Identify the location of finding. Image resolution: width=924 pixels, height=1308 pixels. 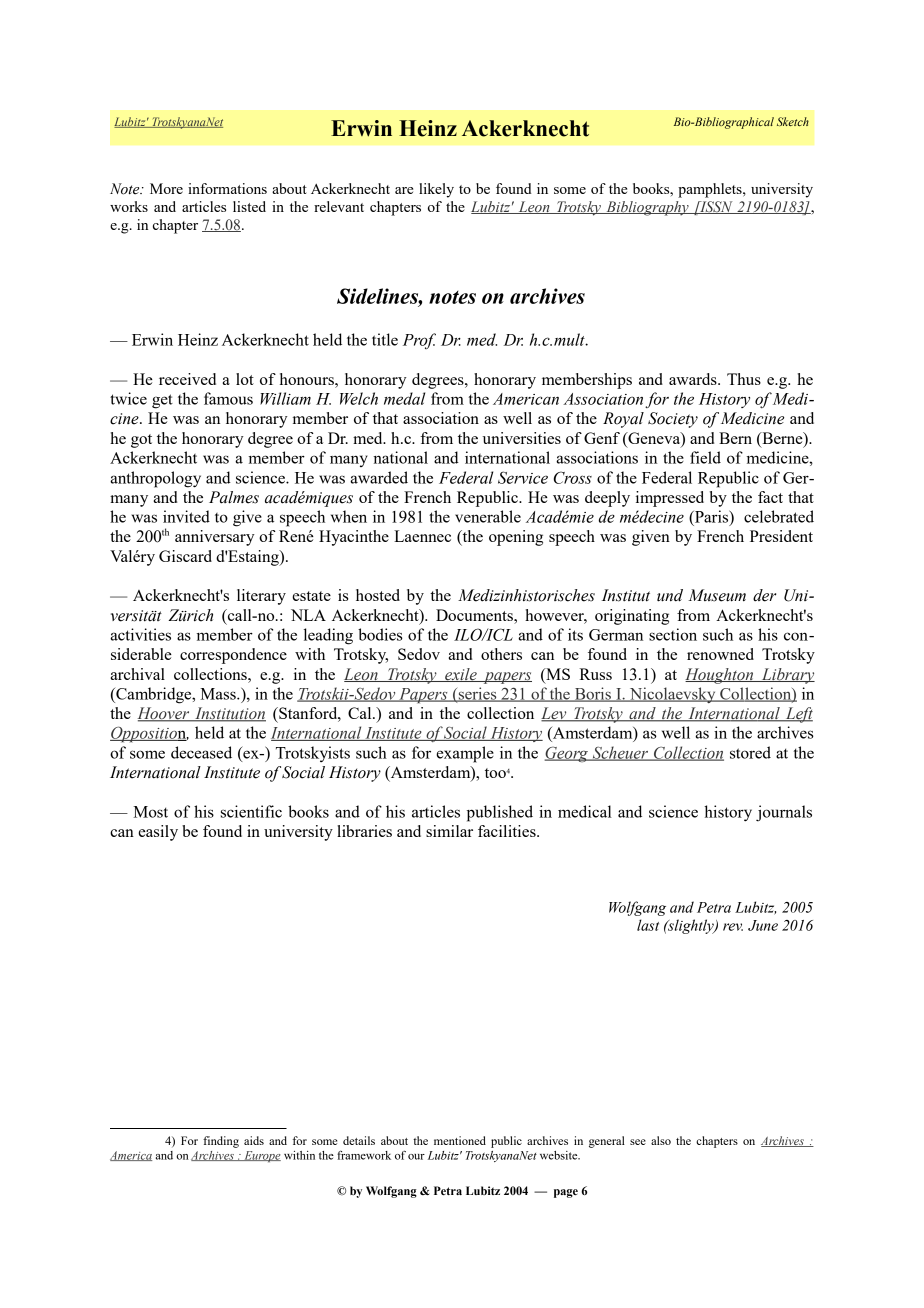
(221, 1142).
